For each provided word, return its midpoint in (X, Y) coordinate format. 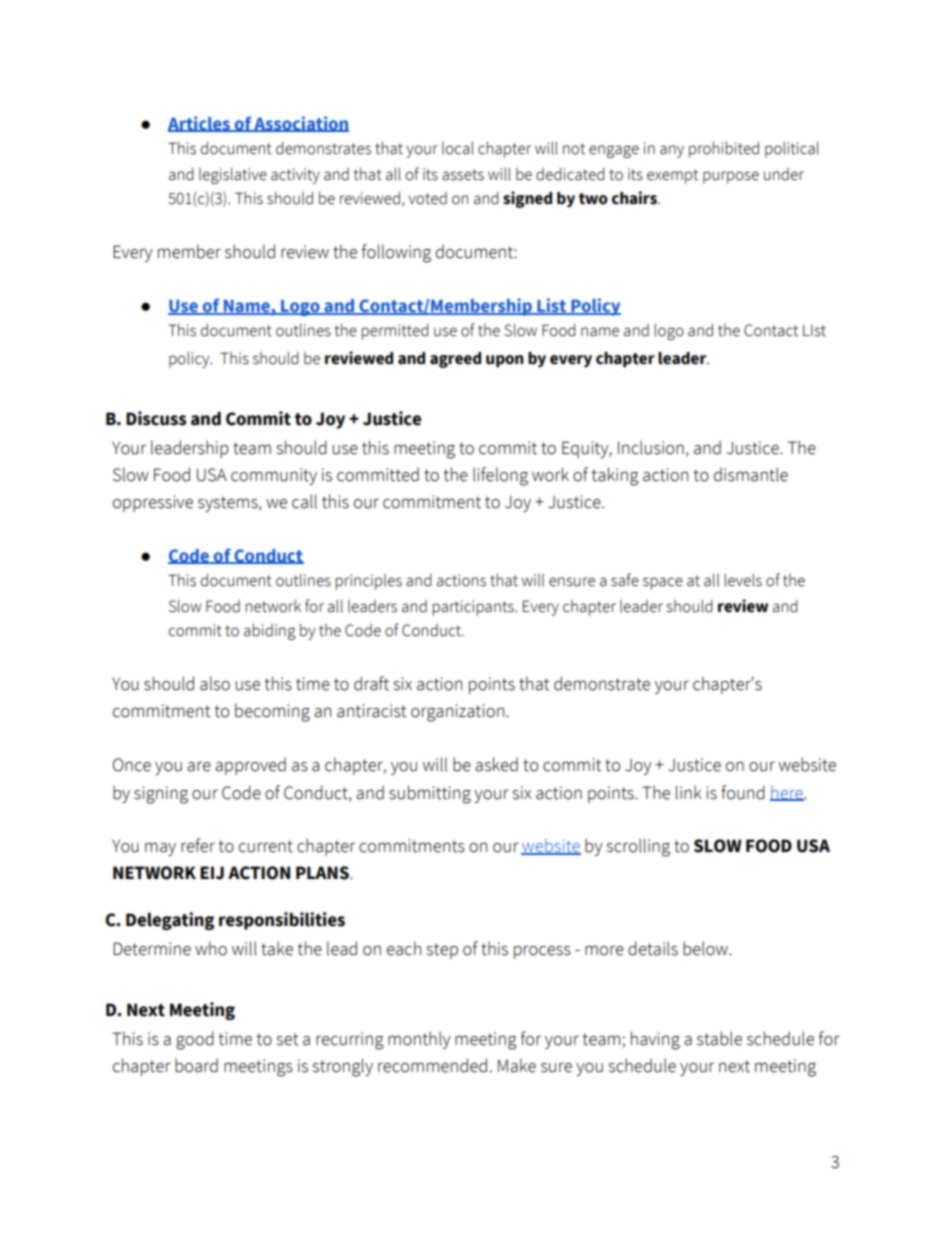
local (458, 148)
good (195, 1040)
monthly (419, 1040)
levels (743, 580)
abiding (270, 631)
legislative (233, 175)
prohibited (724, 149)
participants (474, 608)
